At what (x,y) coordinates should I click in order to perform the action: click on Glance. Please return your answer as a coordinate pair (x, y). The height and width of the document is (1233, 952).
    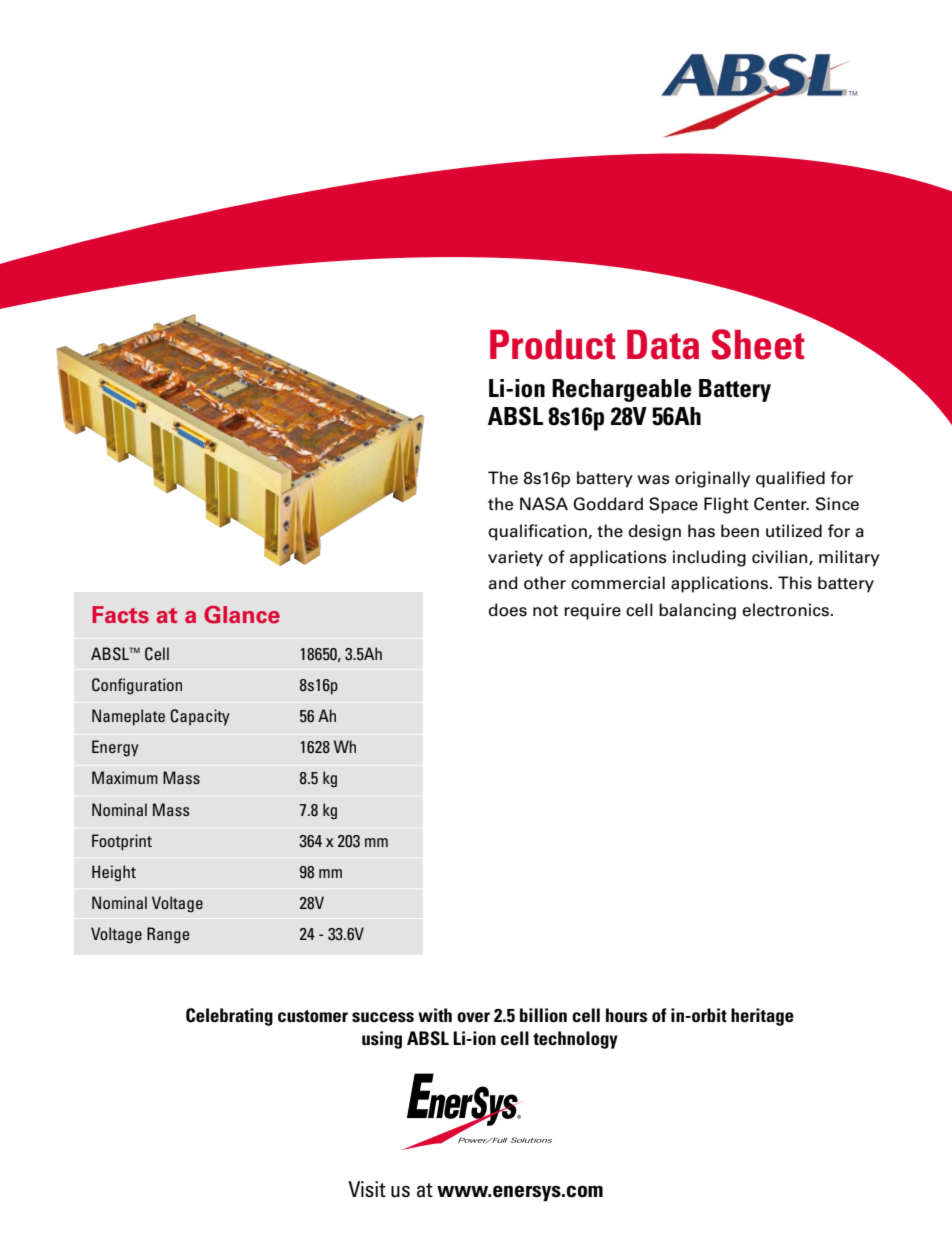
    Looking at the image, I should click on (242, 615).
